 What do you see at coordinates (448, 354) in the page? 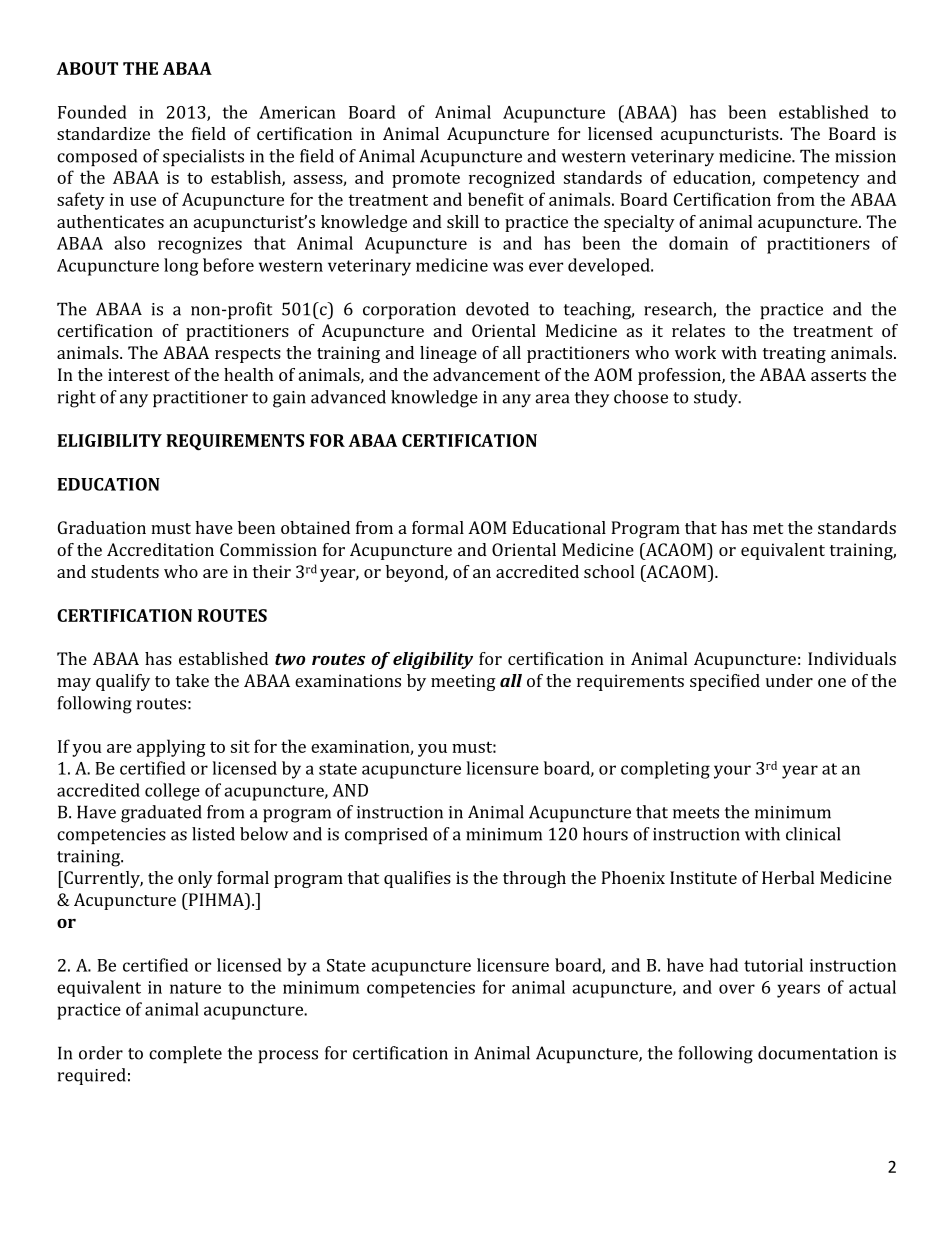
I see `lineage` at bounding box center [448, 354].
